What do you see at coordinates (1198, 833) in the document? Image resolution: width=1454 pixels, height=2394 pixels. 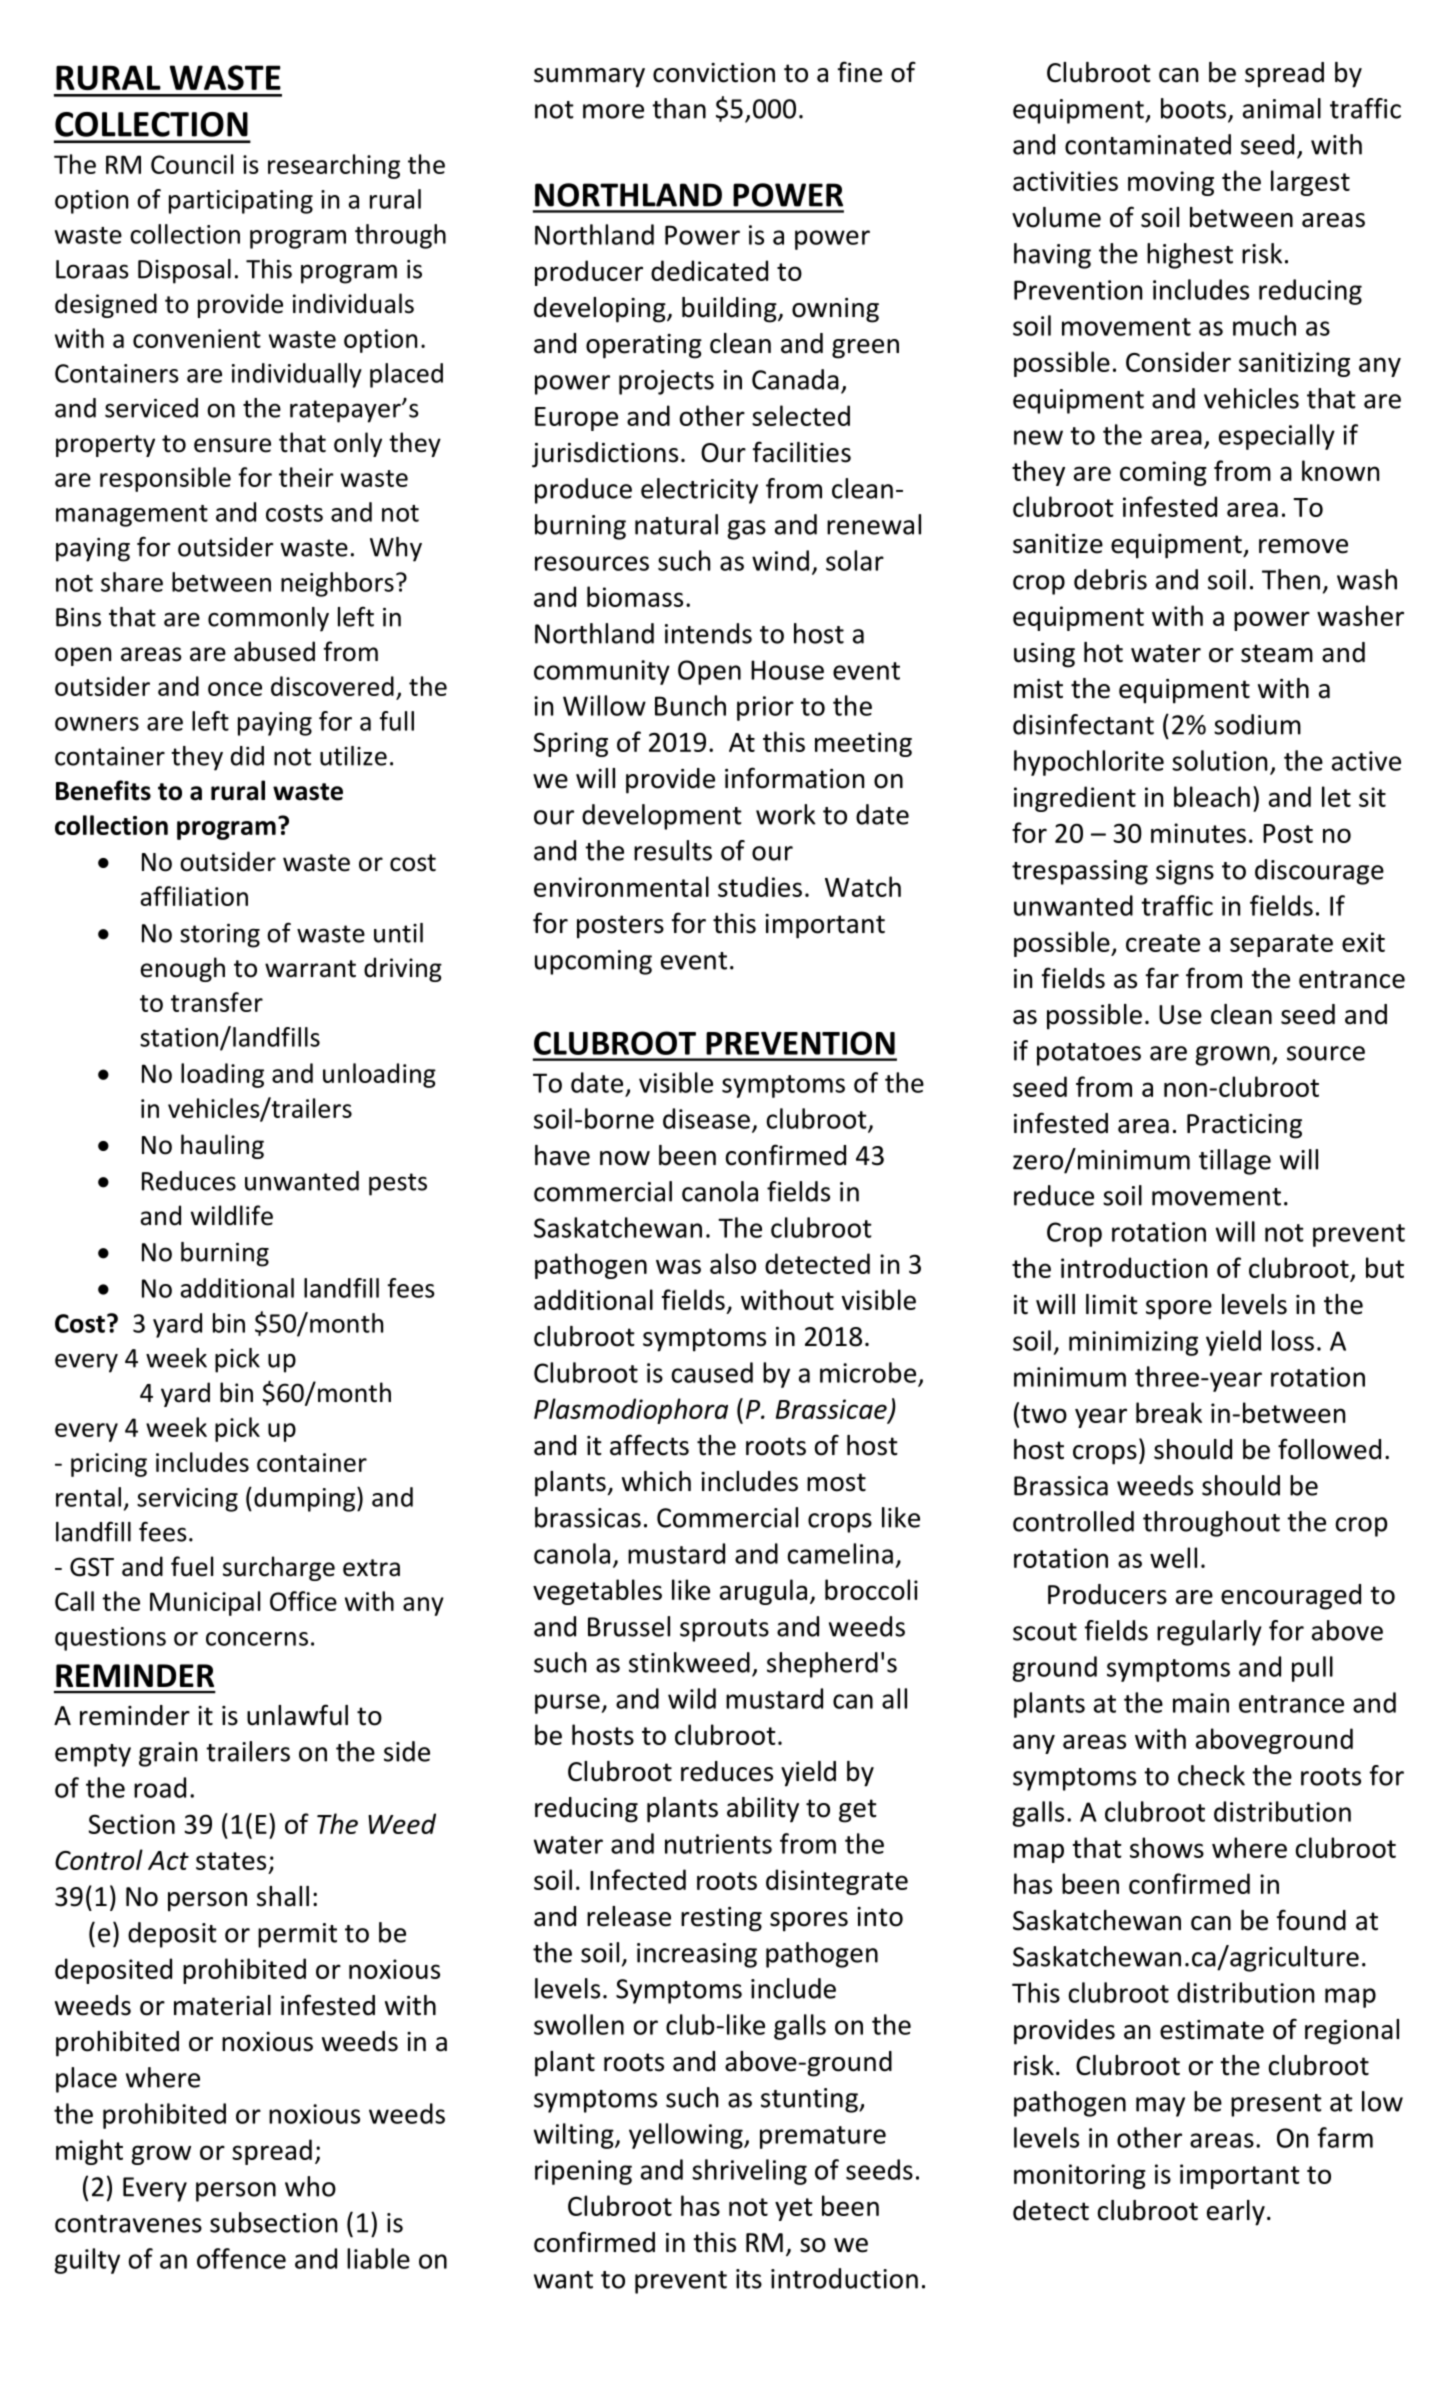 I see `minutes` at bounding box center [1198, 833].
